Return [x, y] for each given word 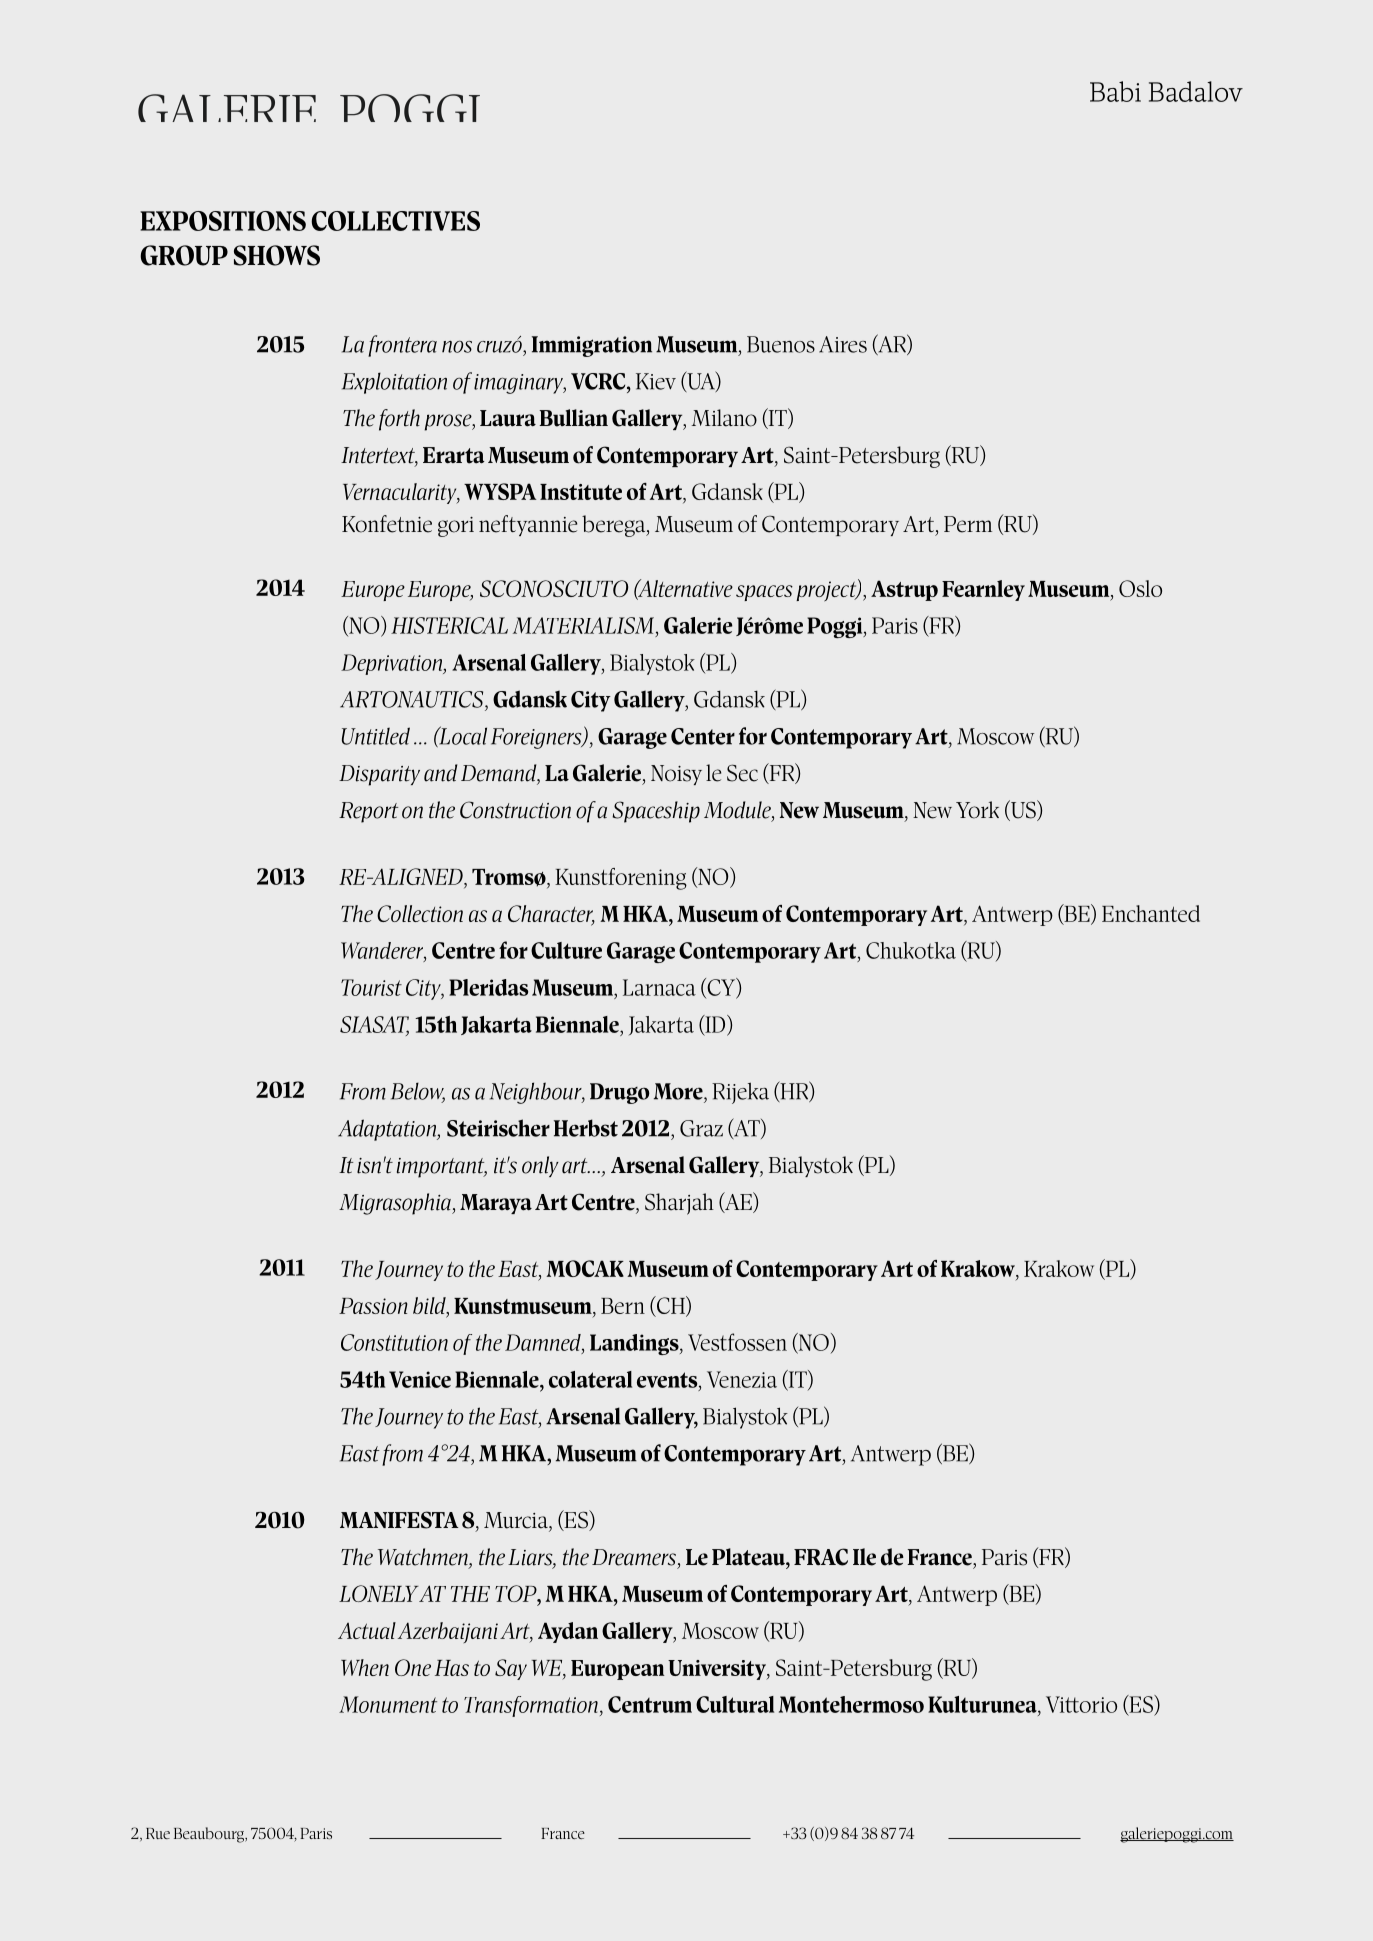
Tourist [371, 987]
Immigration [592, 346]
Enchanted [1151, 913]
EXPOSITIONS [223, 221]
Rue [158, 1833]
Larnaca [659, 987]
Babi [1115, 91]
